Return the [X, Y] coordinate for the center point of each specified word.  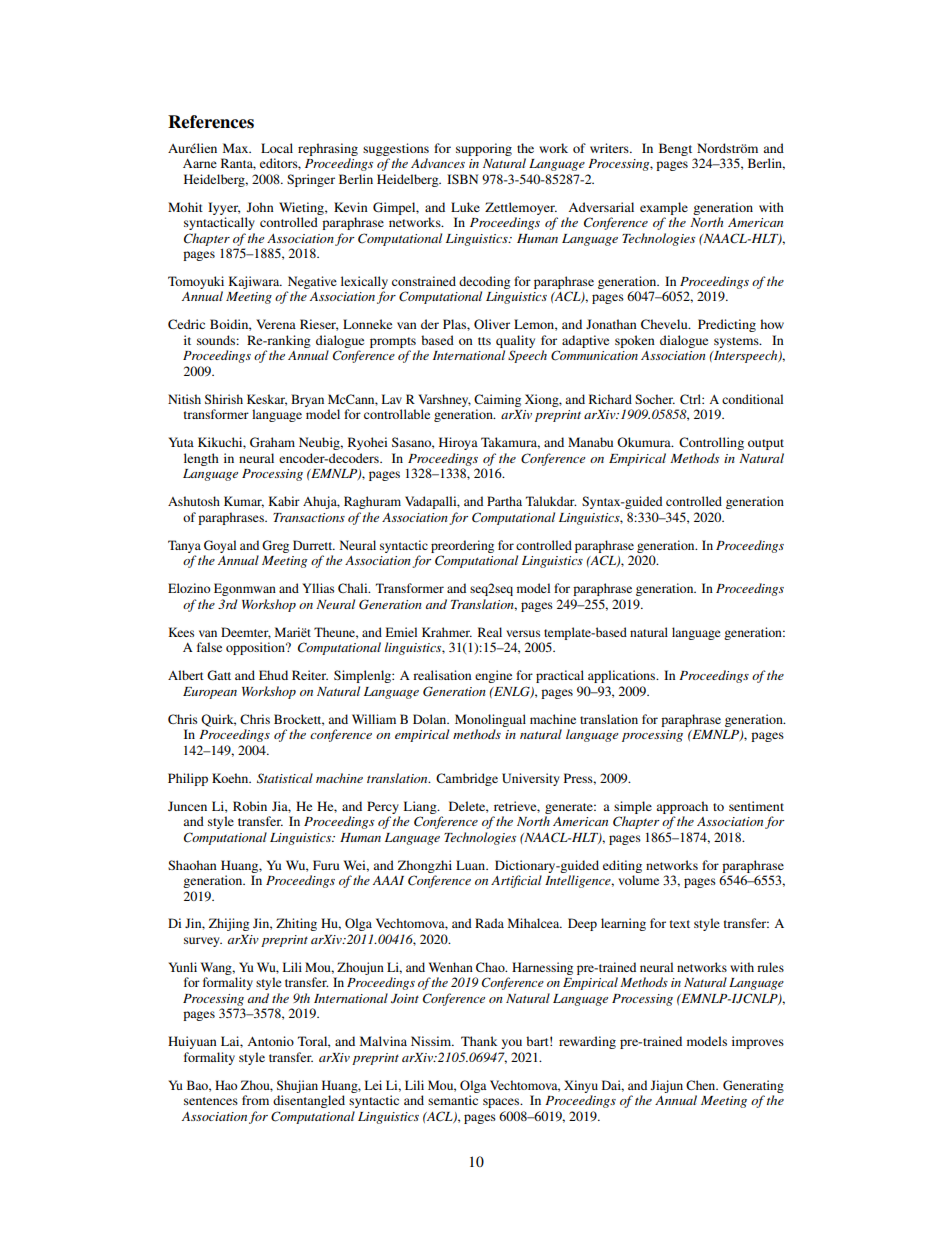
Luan [472, 865]
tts [484, 341]
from [255, 1100]
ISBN [462, 179]
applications [623, 676]
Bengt [675, 149]
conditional [752, 399]
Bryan [307, 400]
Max [237, 148]
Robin [250, 806]
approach [682, 807]
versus [523, 633]
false [209, 647]
